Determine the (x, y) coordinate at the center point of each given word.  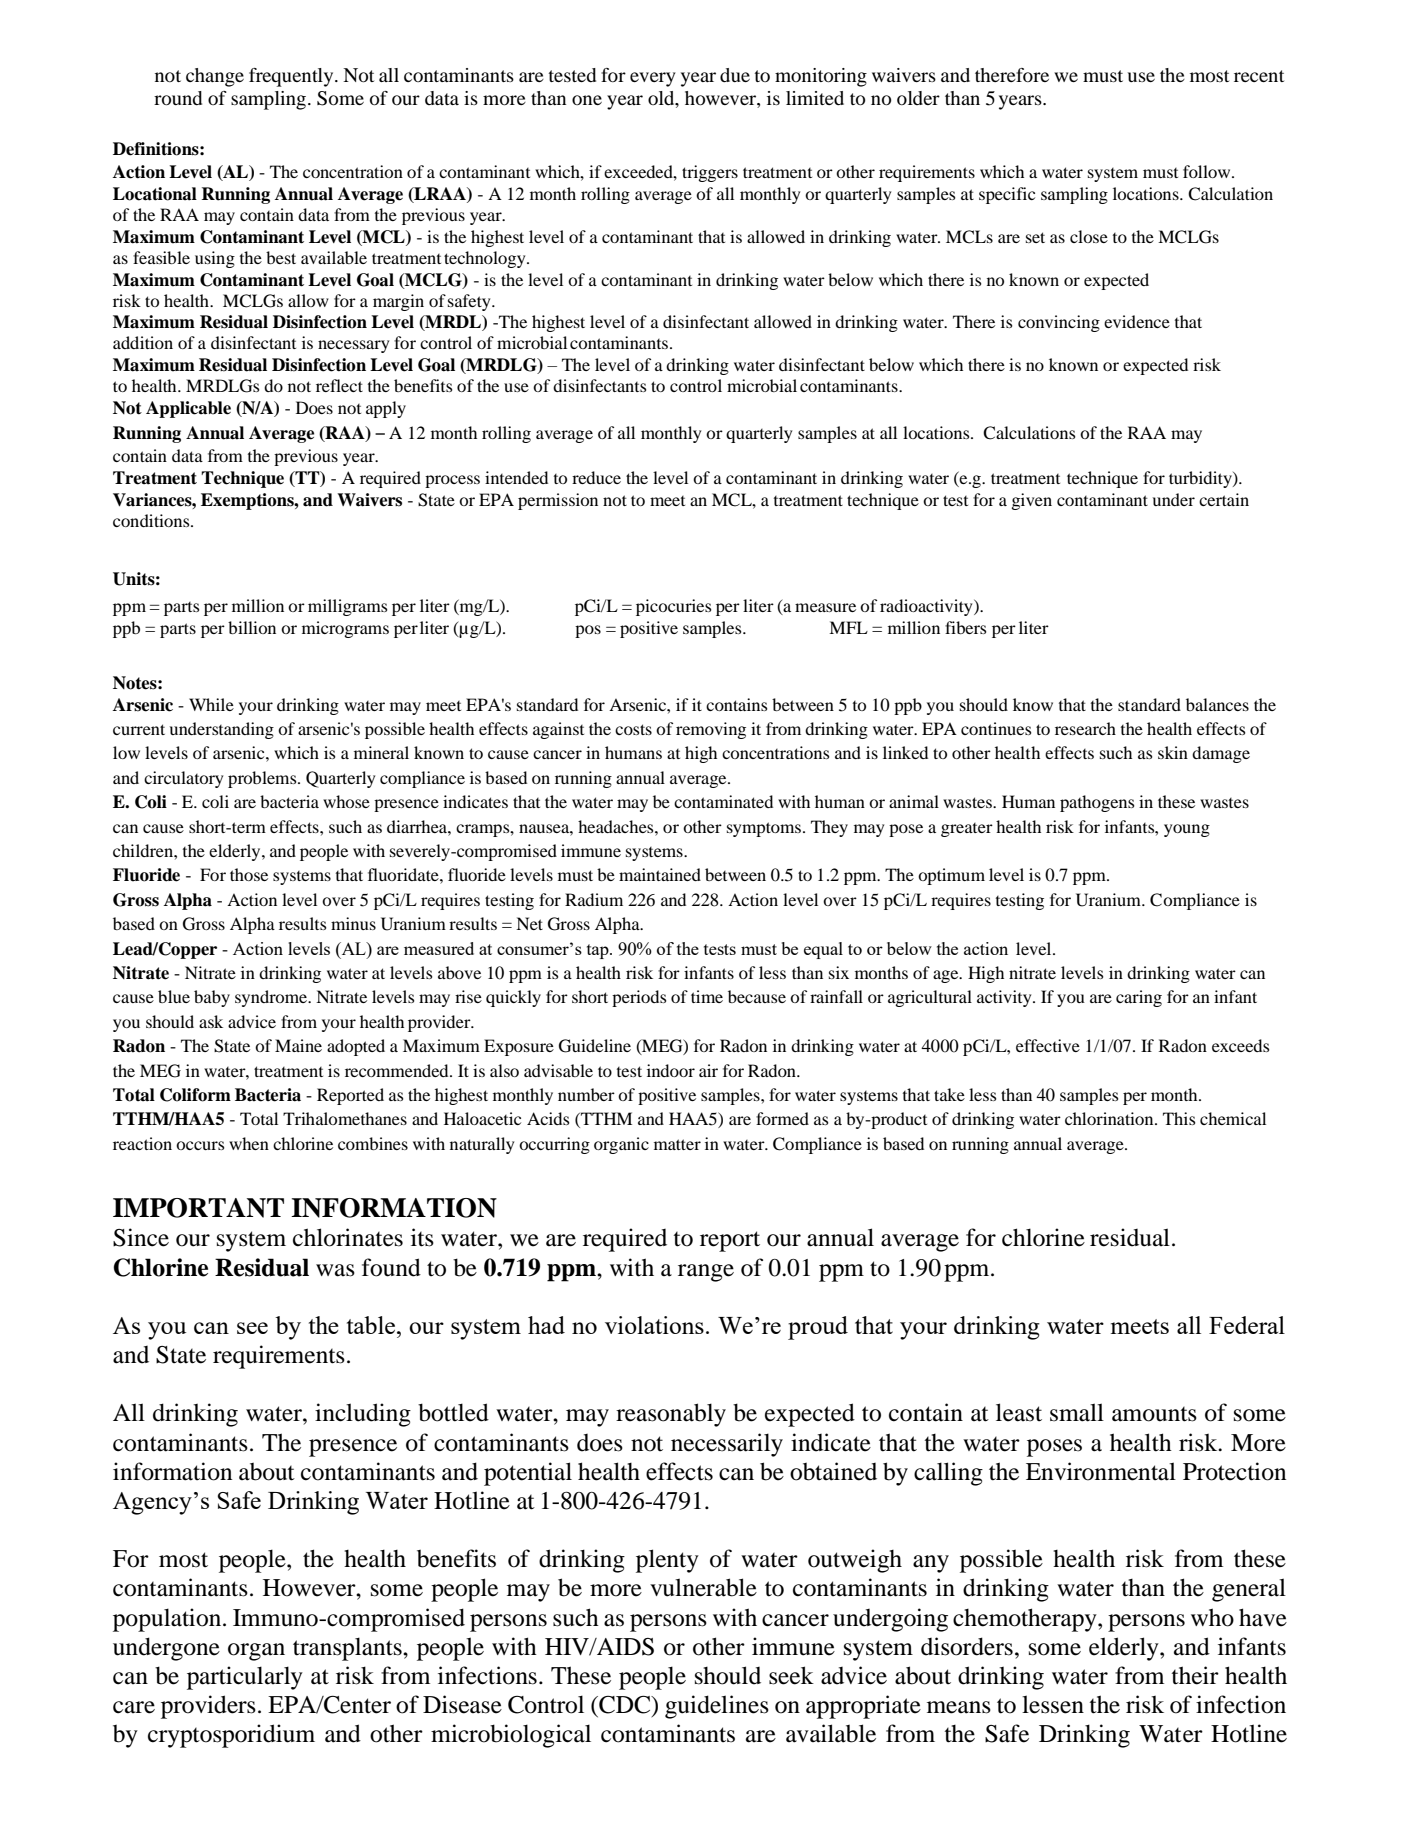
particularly (245, 1678)
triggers (710, 173)
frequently (292, 77)
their (1195, 1675)
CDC (625, 1705)
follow (1208, 171)
